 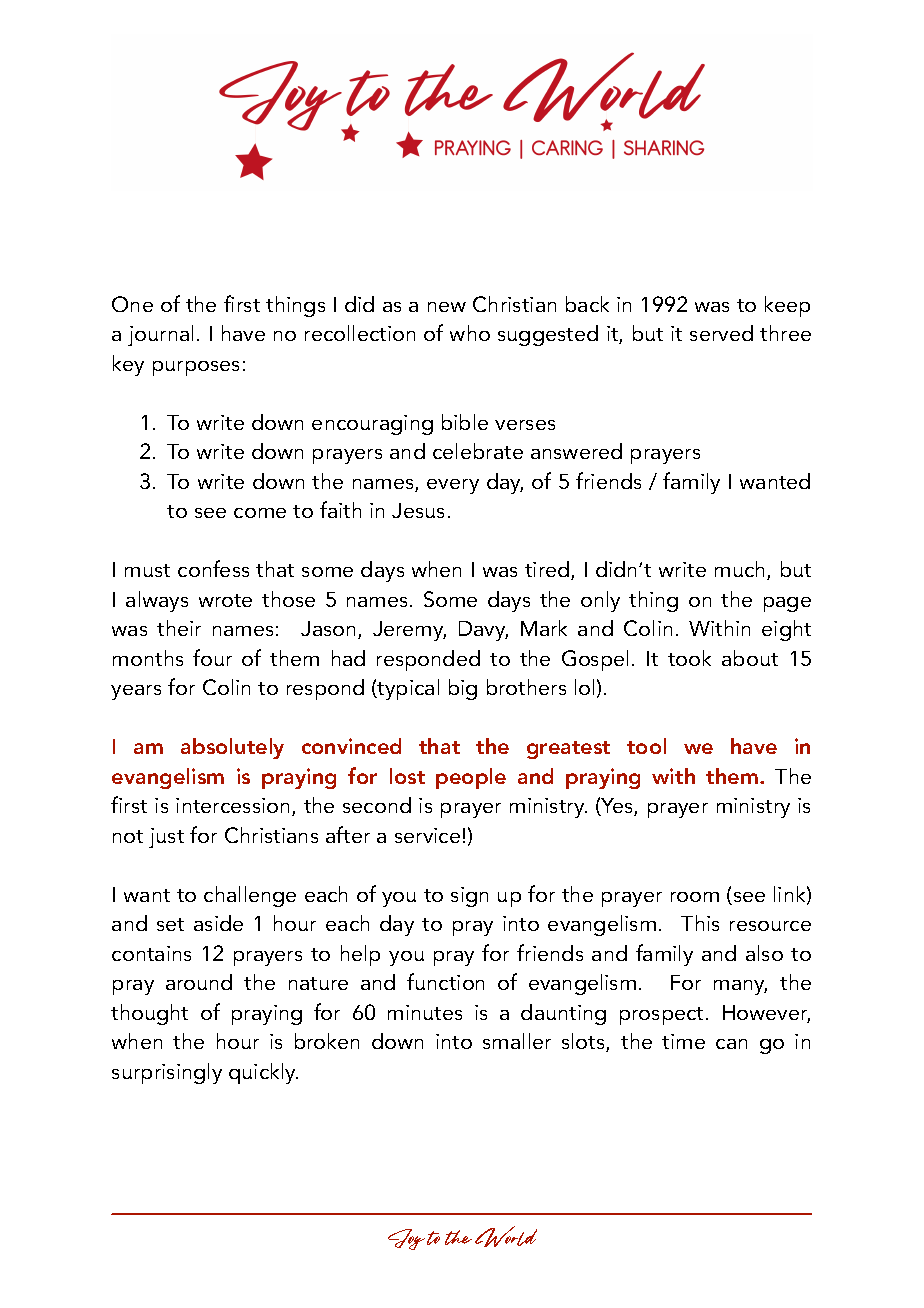 I want to click on served, so click(x=721, y=333).
